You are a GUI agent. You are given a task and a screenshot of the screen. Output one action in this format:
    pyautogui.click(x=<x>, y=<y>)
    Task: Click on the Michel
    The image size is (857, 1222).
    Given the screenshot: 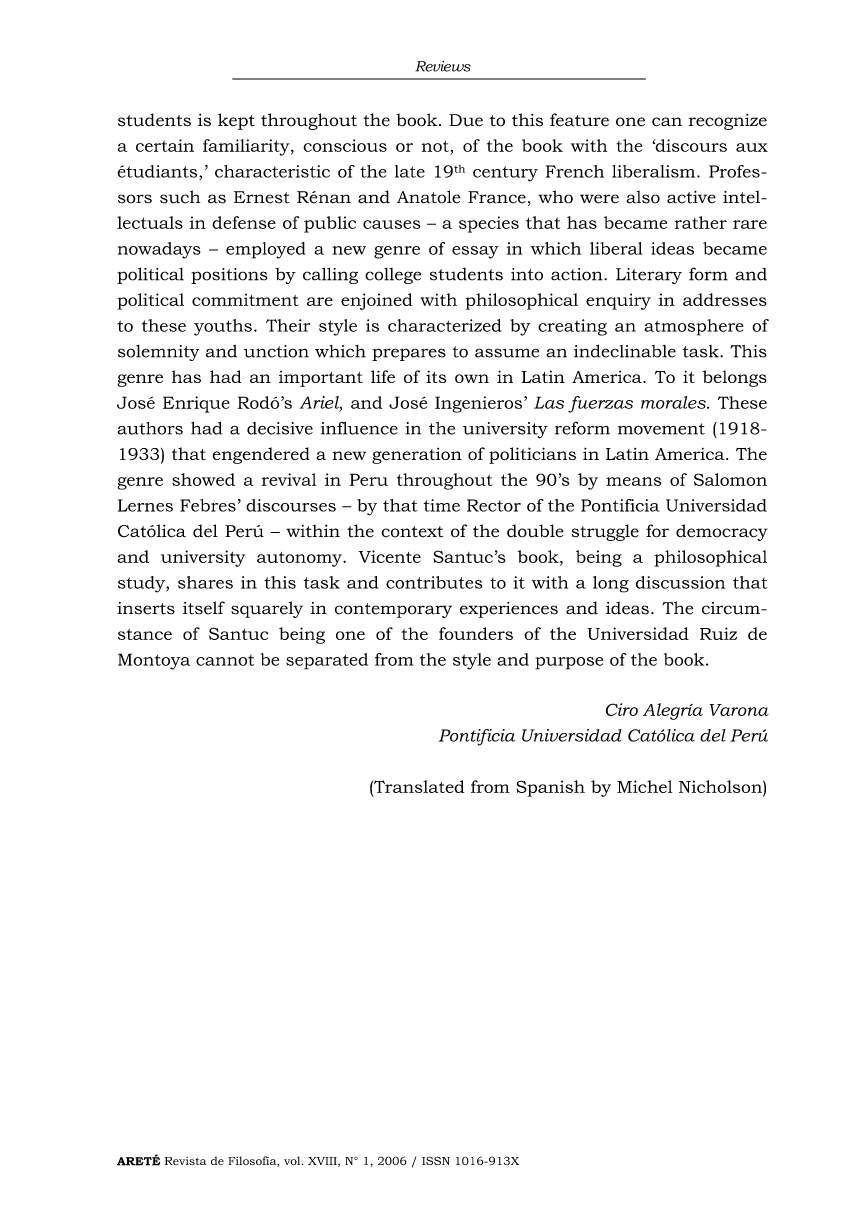 What is the action you would take?
    pyautogui.click(x=644, y=786)
